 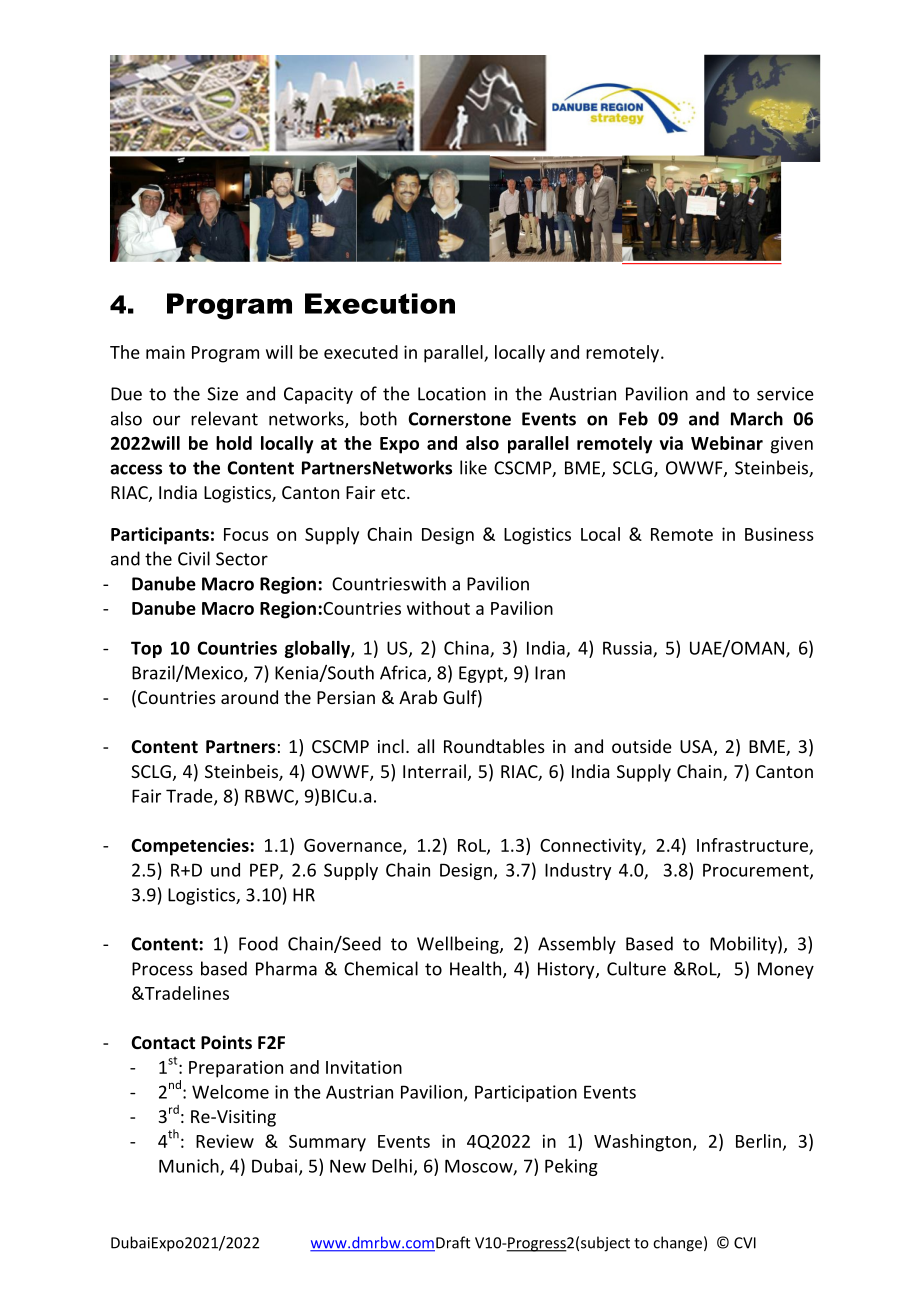 What do you see at coordinates (165, 352) in the document?
I see `main` at bounding box center [165, 352].
